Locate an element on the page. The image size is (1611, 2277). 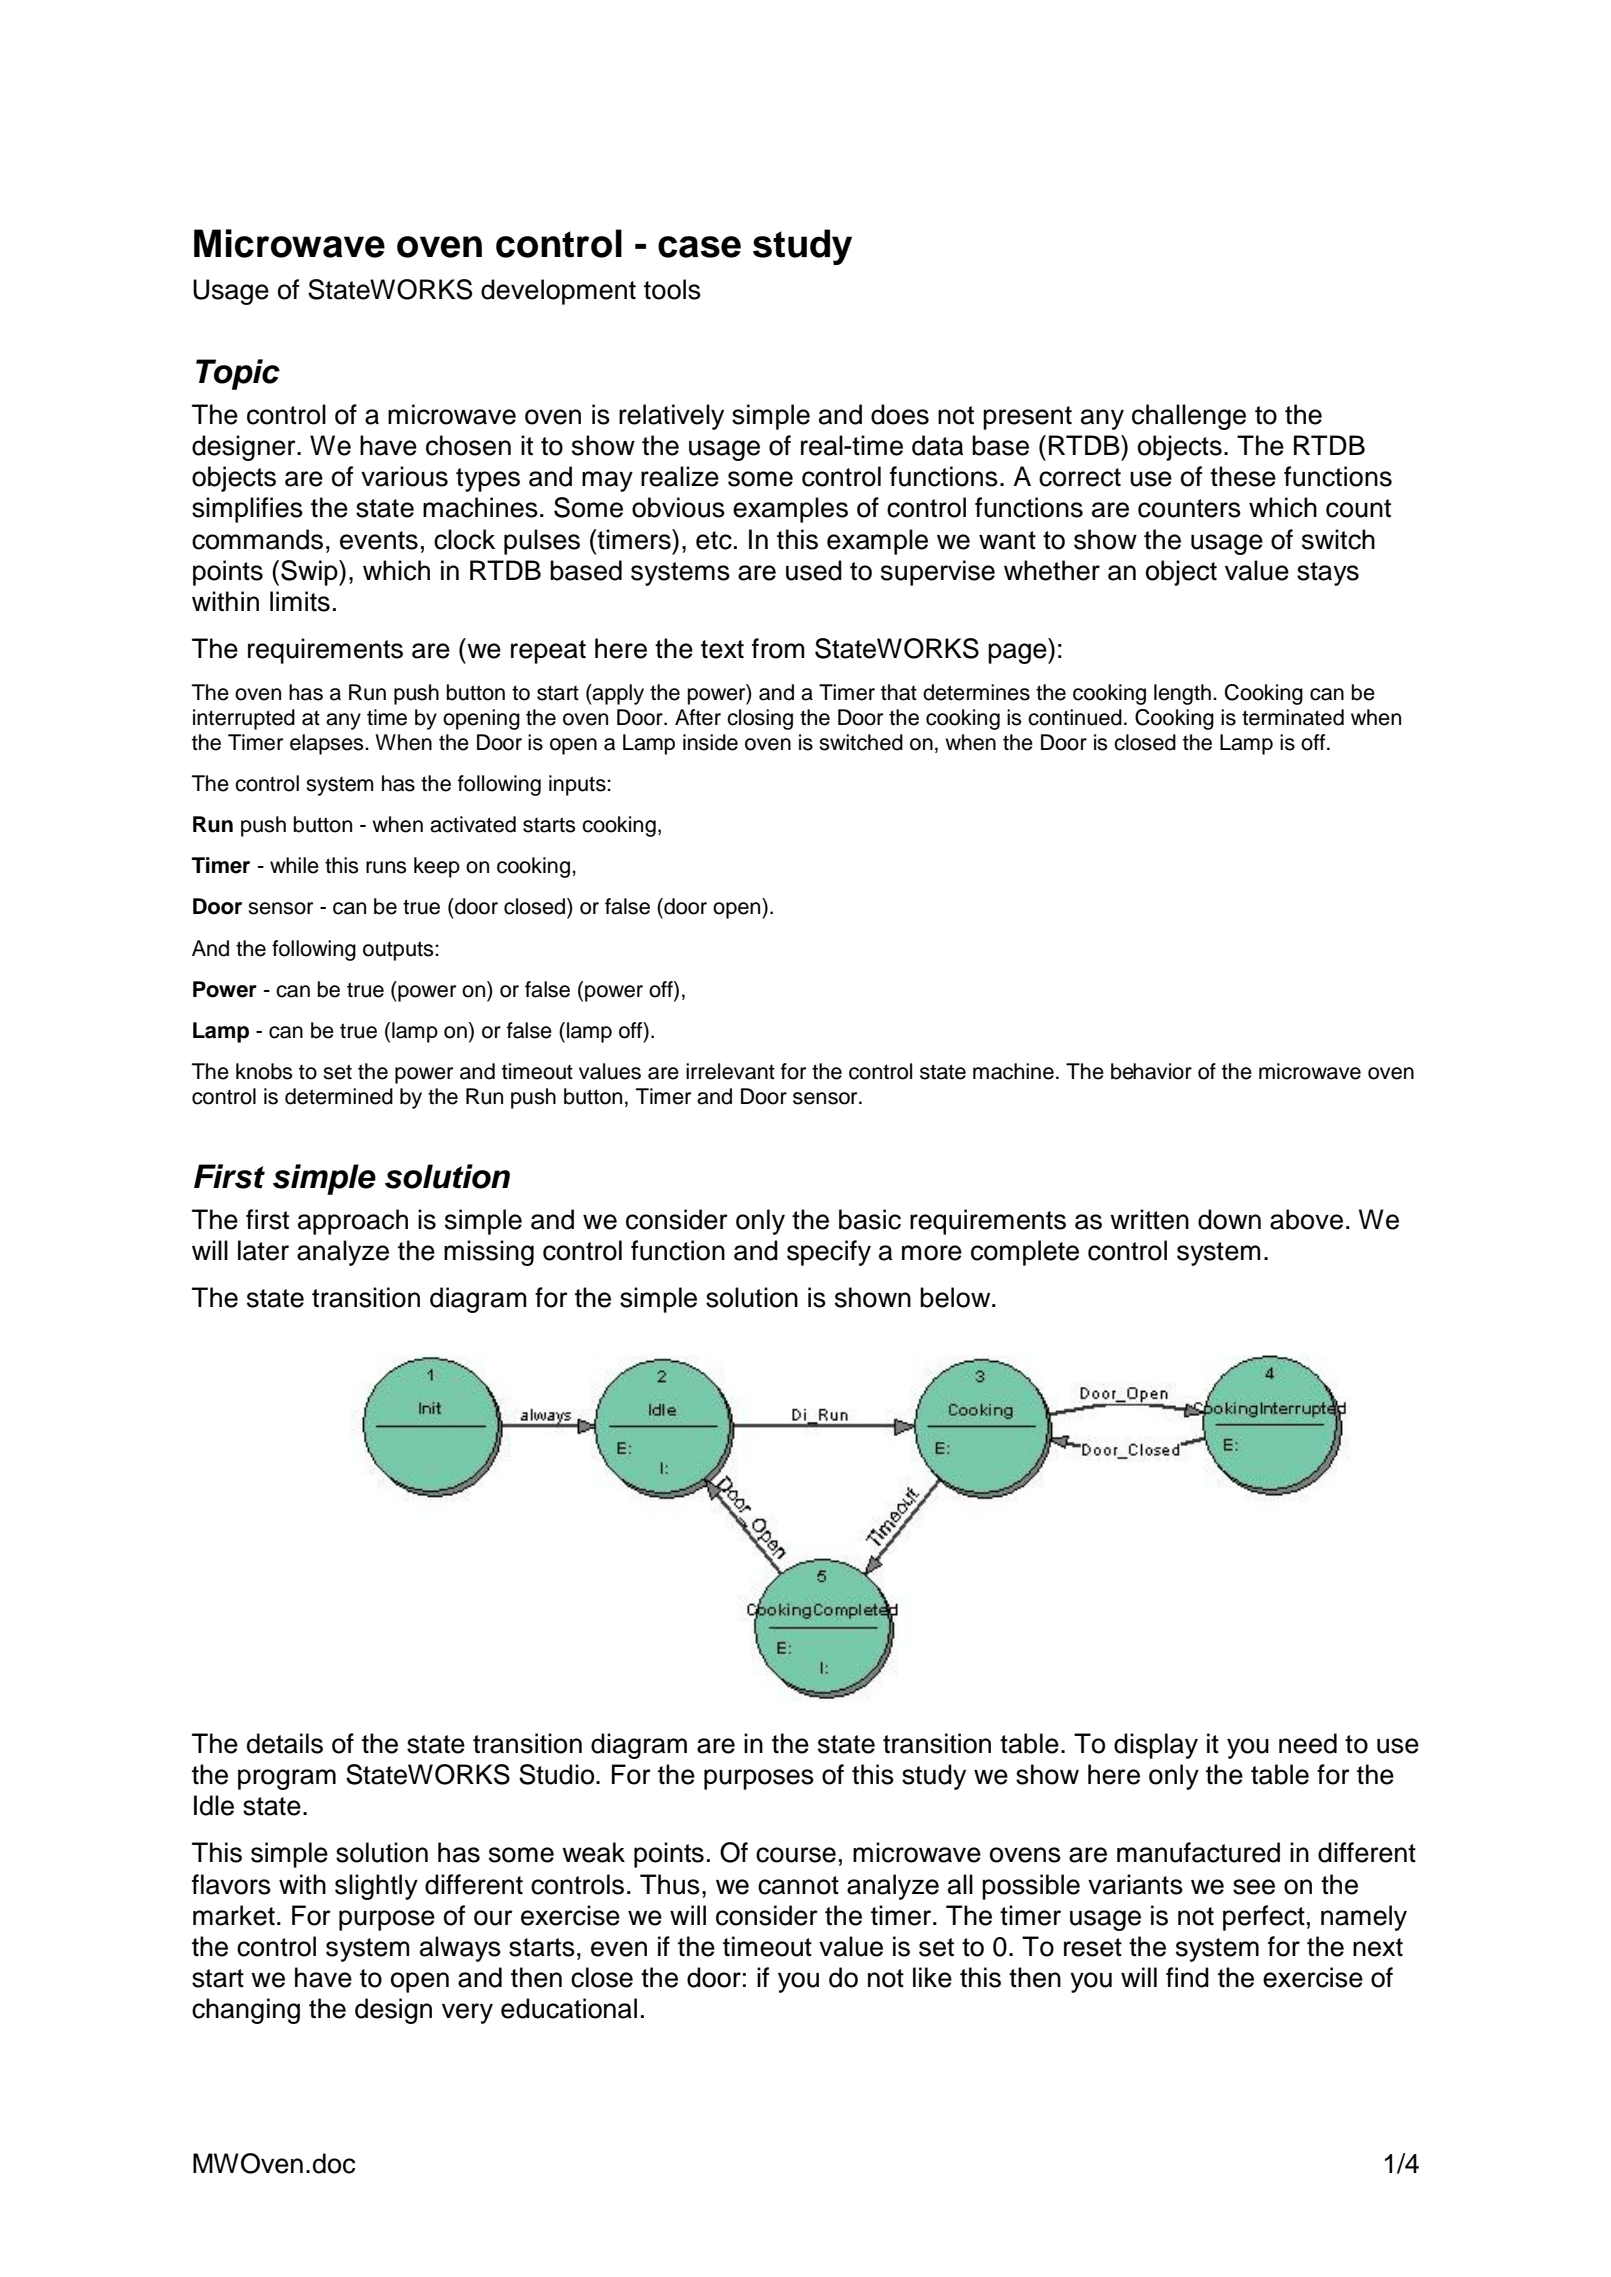
case is located at coordinates (699, 247).
